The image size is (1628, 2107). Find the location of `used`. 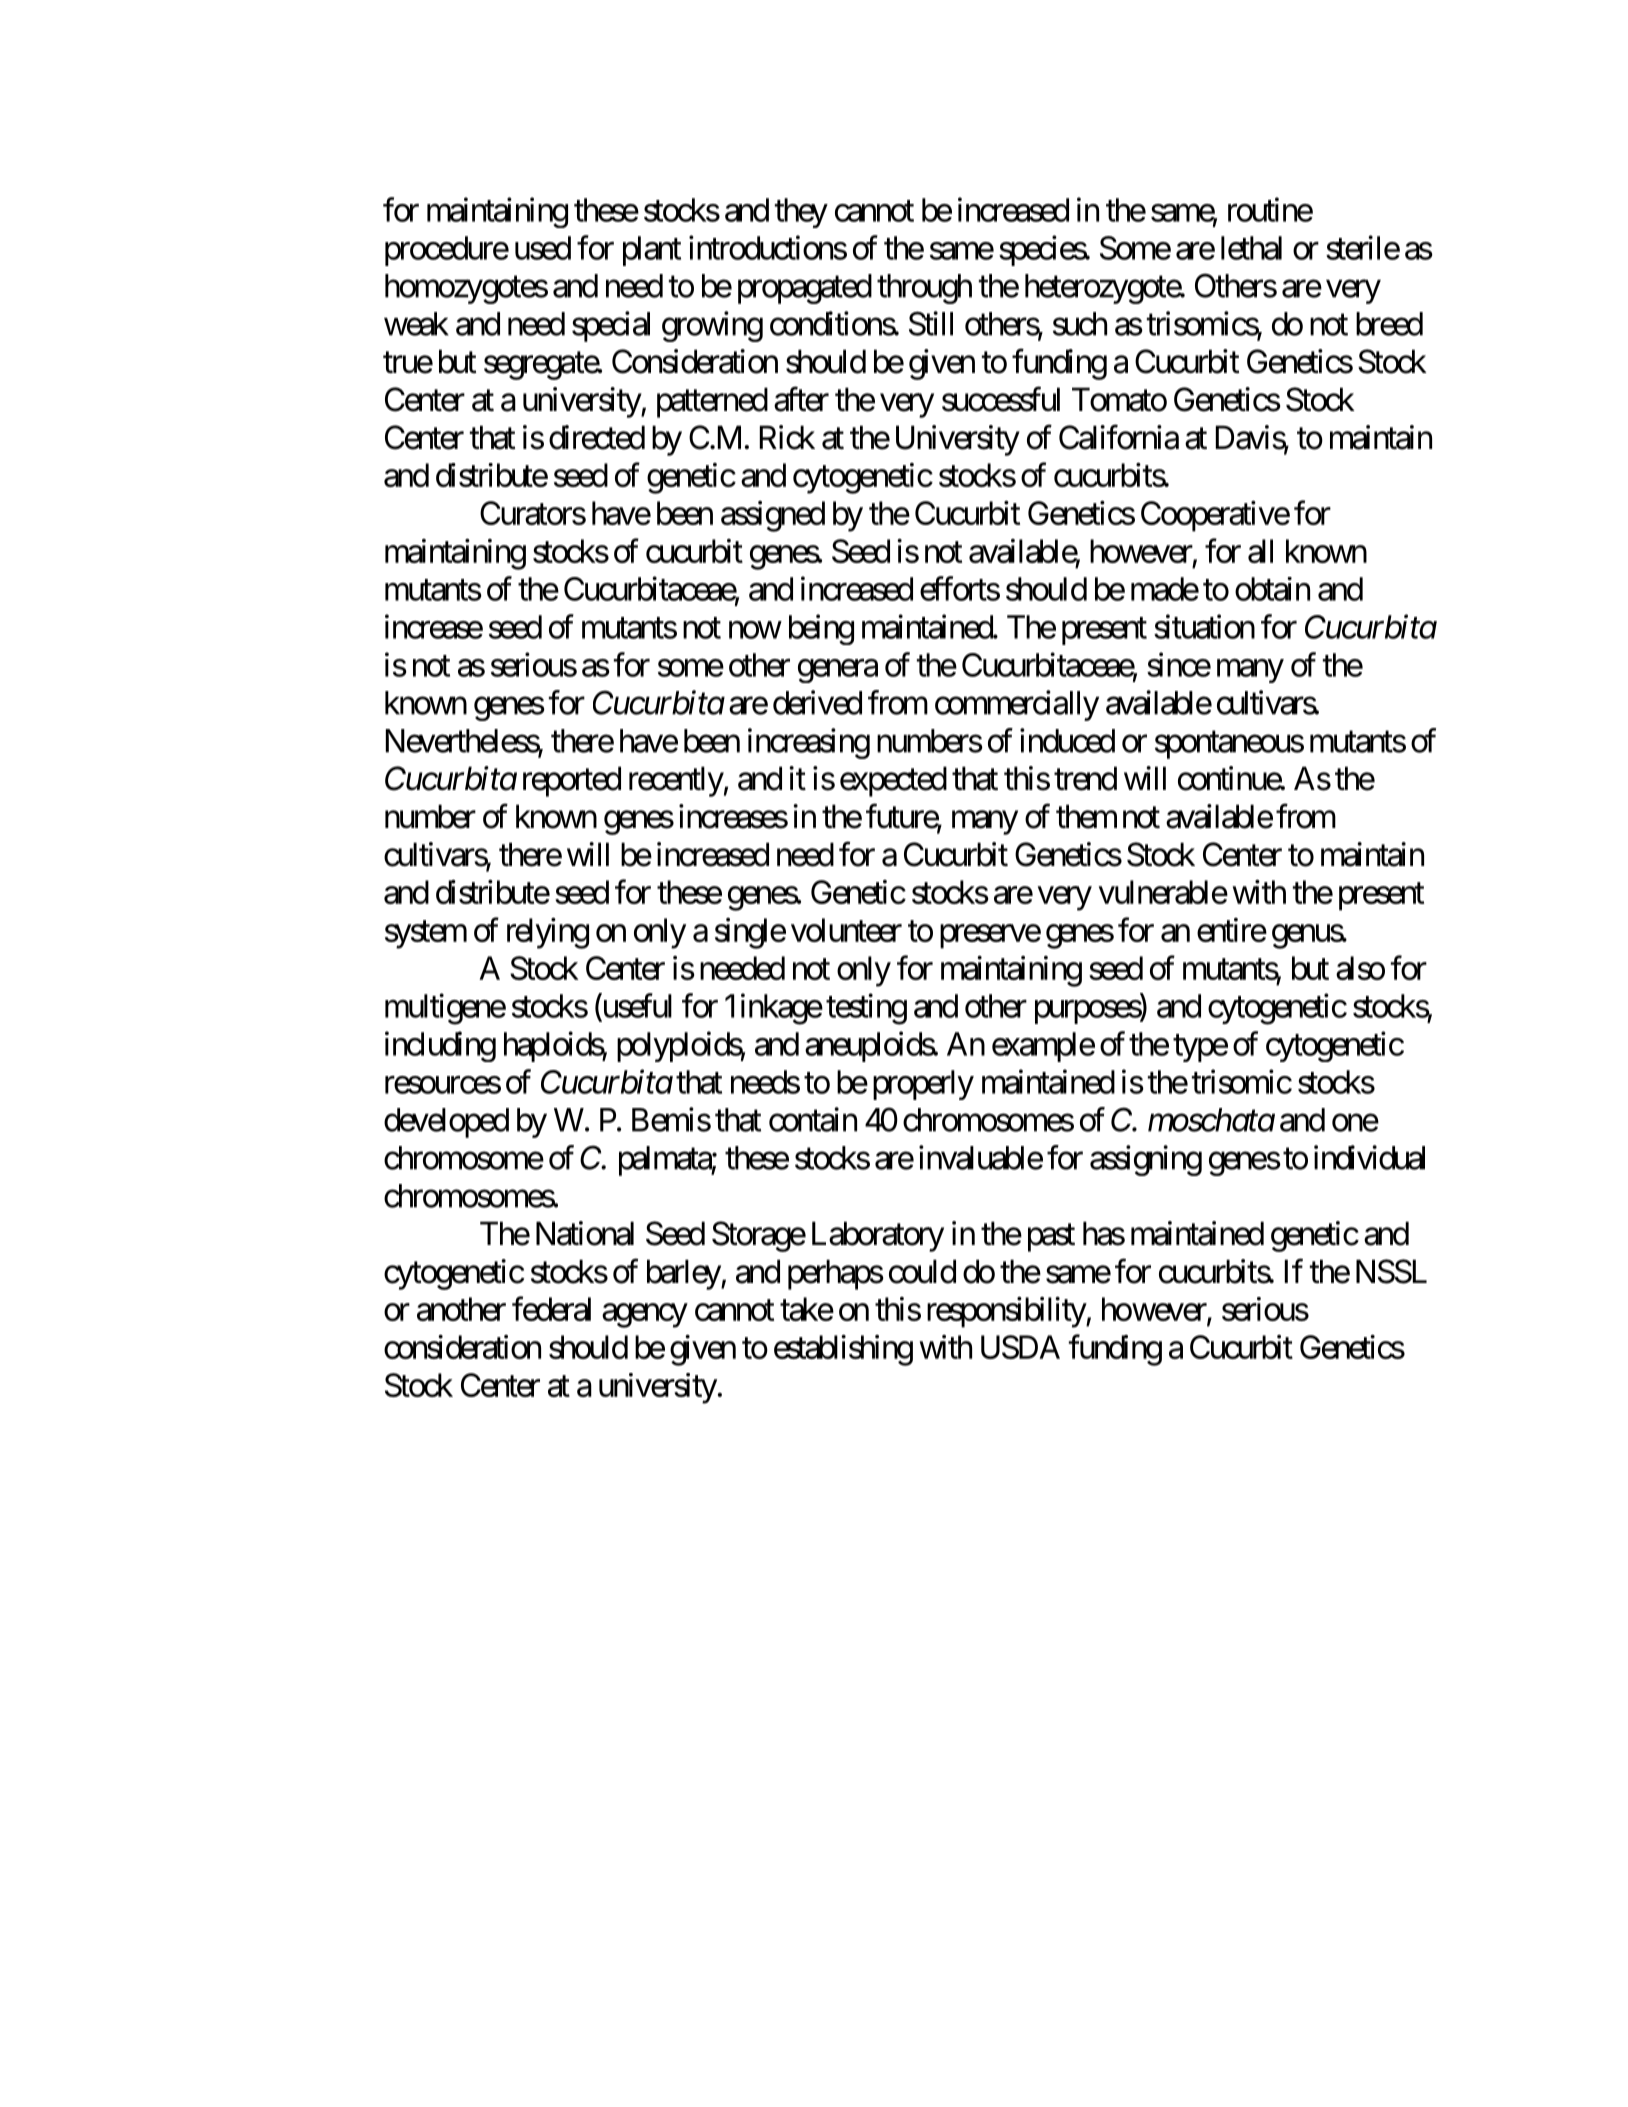

used is located at coordinates (543, 248).
